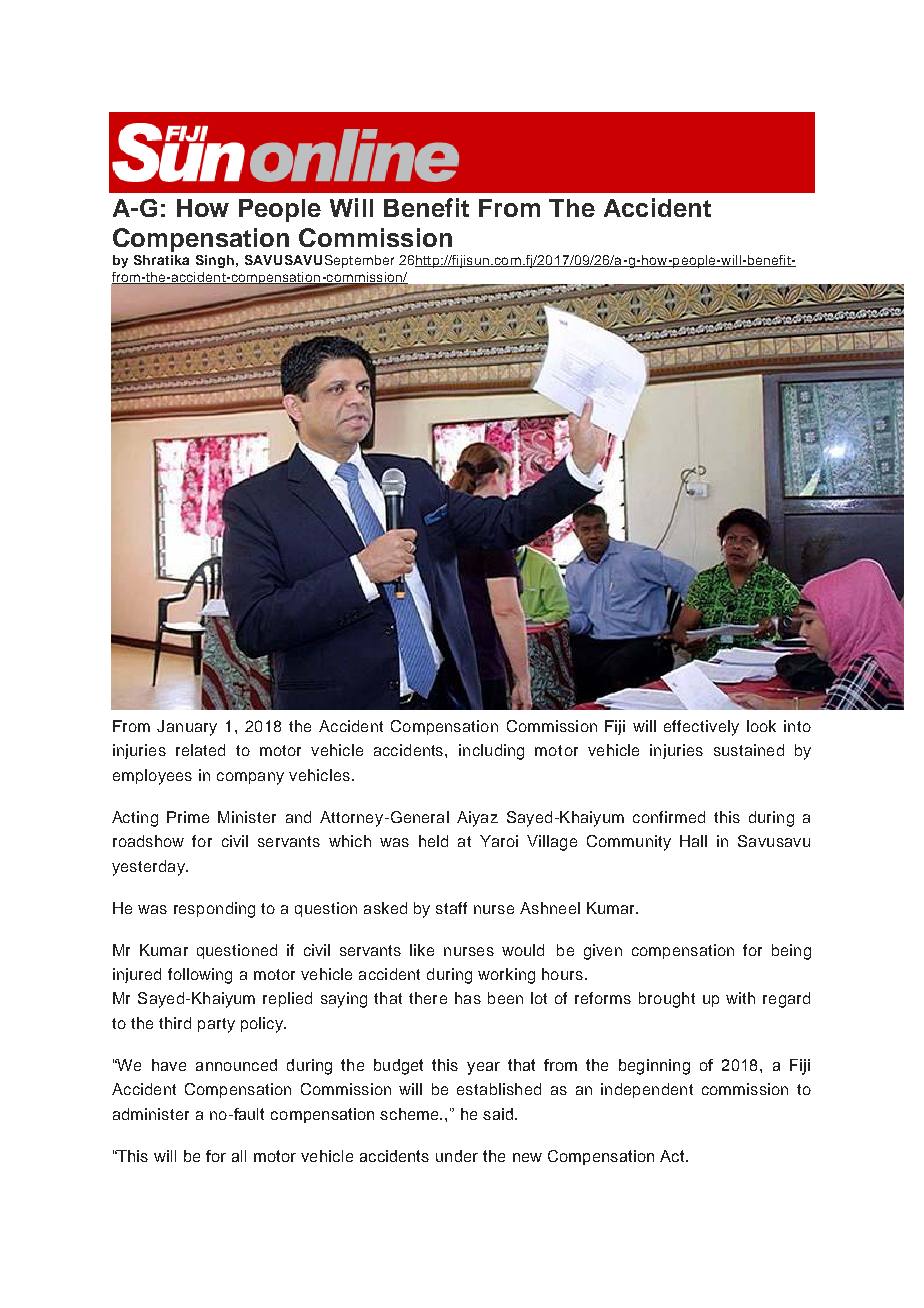 This screenshot has width=924, height=1308. I want to click on including, so click(491, 752).
